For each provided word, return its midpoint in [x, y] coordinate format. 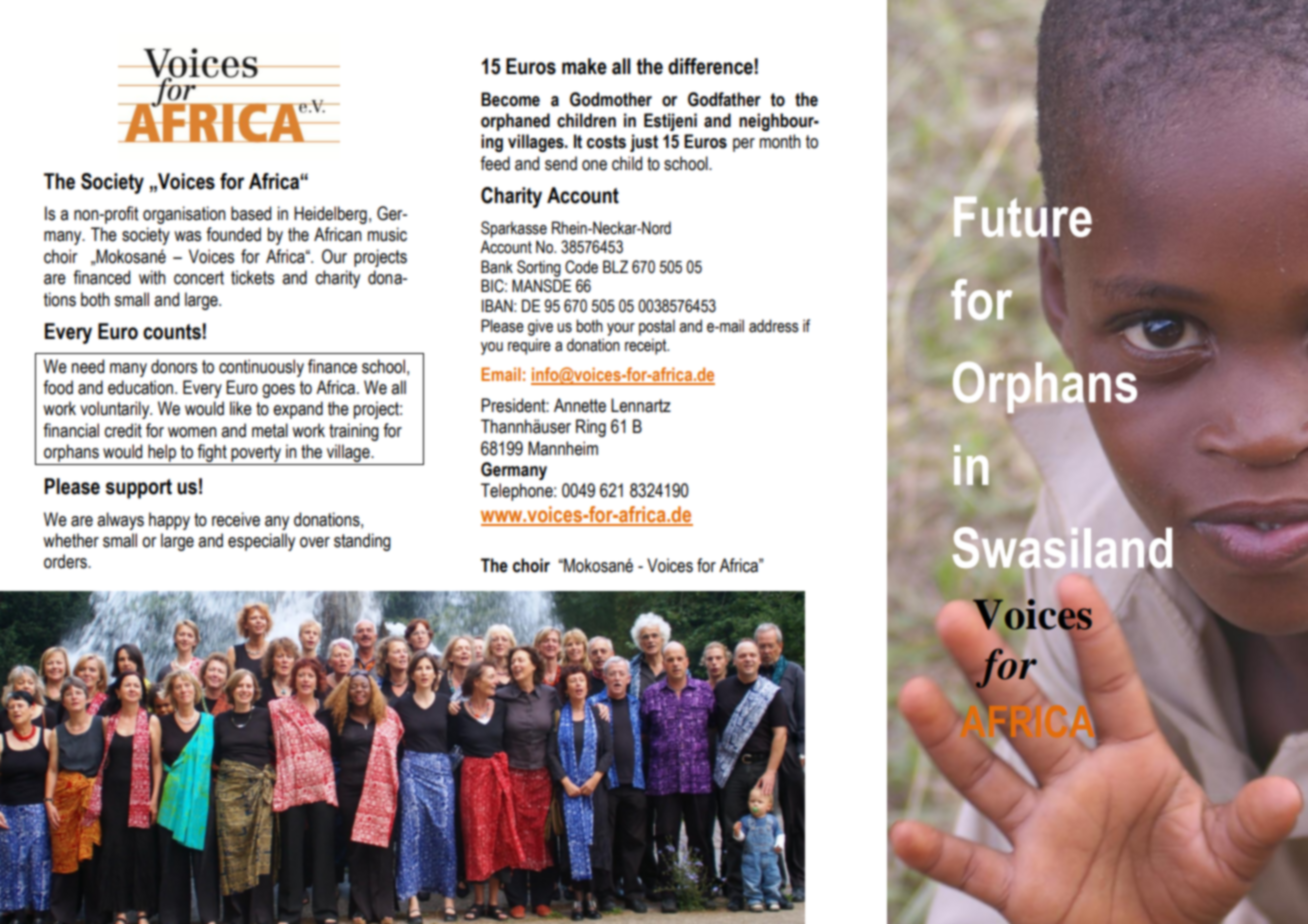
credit [123, 430]
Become [510, 99]
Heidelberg [330, 215]
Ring [591, 428]
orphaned [515, 122]
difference [710, 66]
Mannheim [563, 448]
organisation [184, 215]
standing [362, 542]
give [540, 327]
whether [71, 540]
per [744, 145]
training [354, 432]
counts [172, 332]
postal [657, 327]
